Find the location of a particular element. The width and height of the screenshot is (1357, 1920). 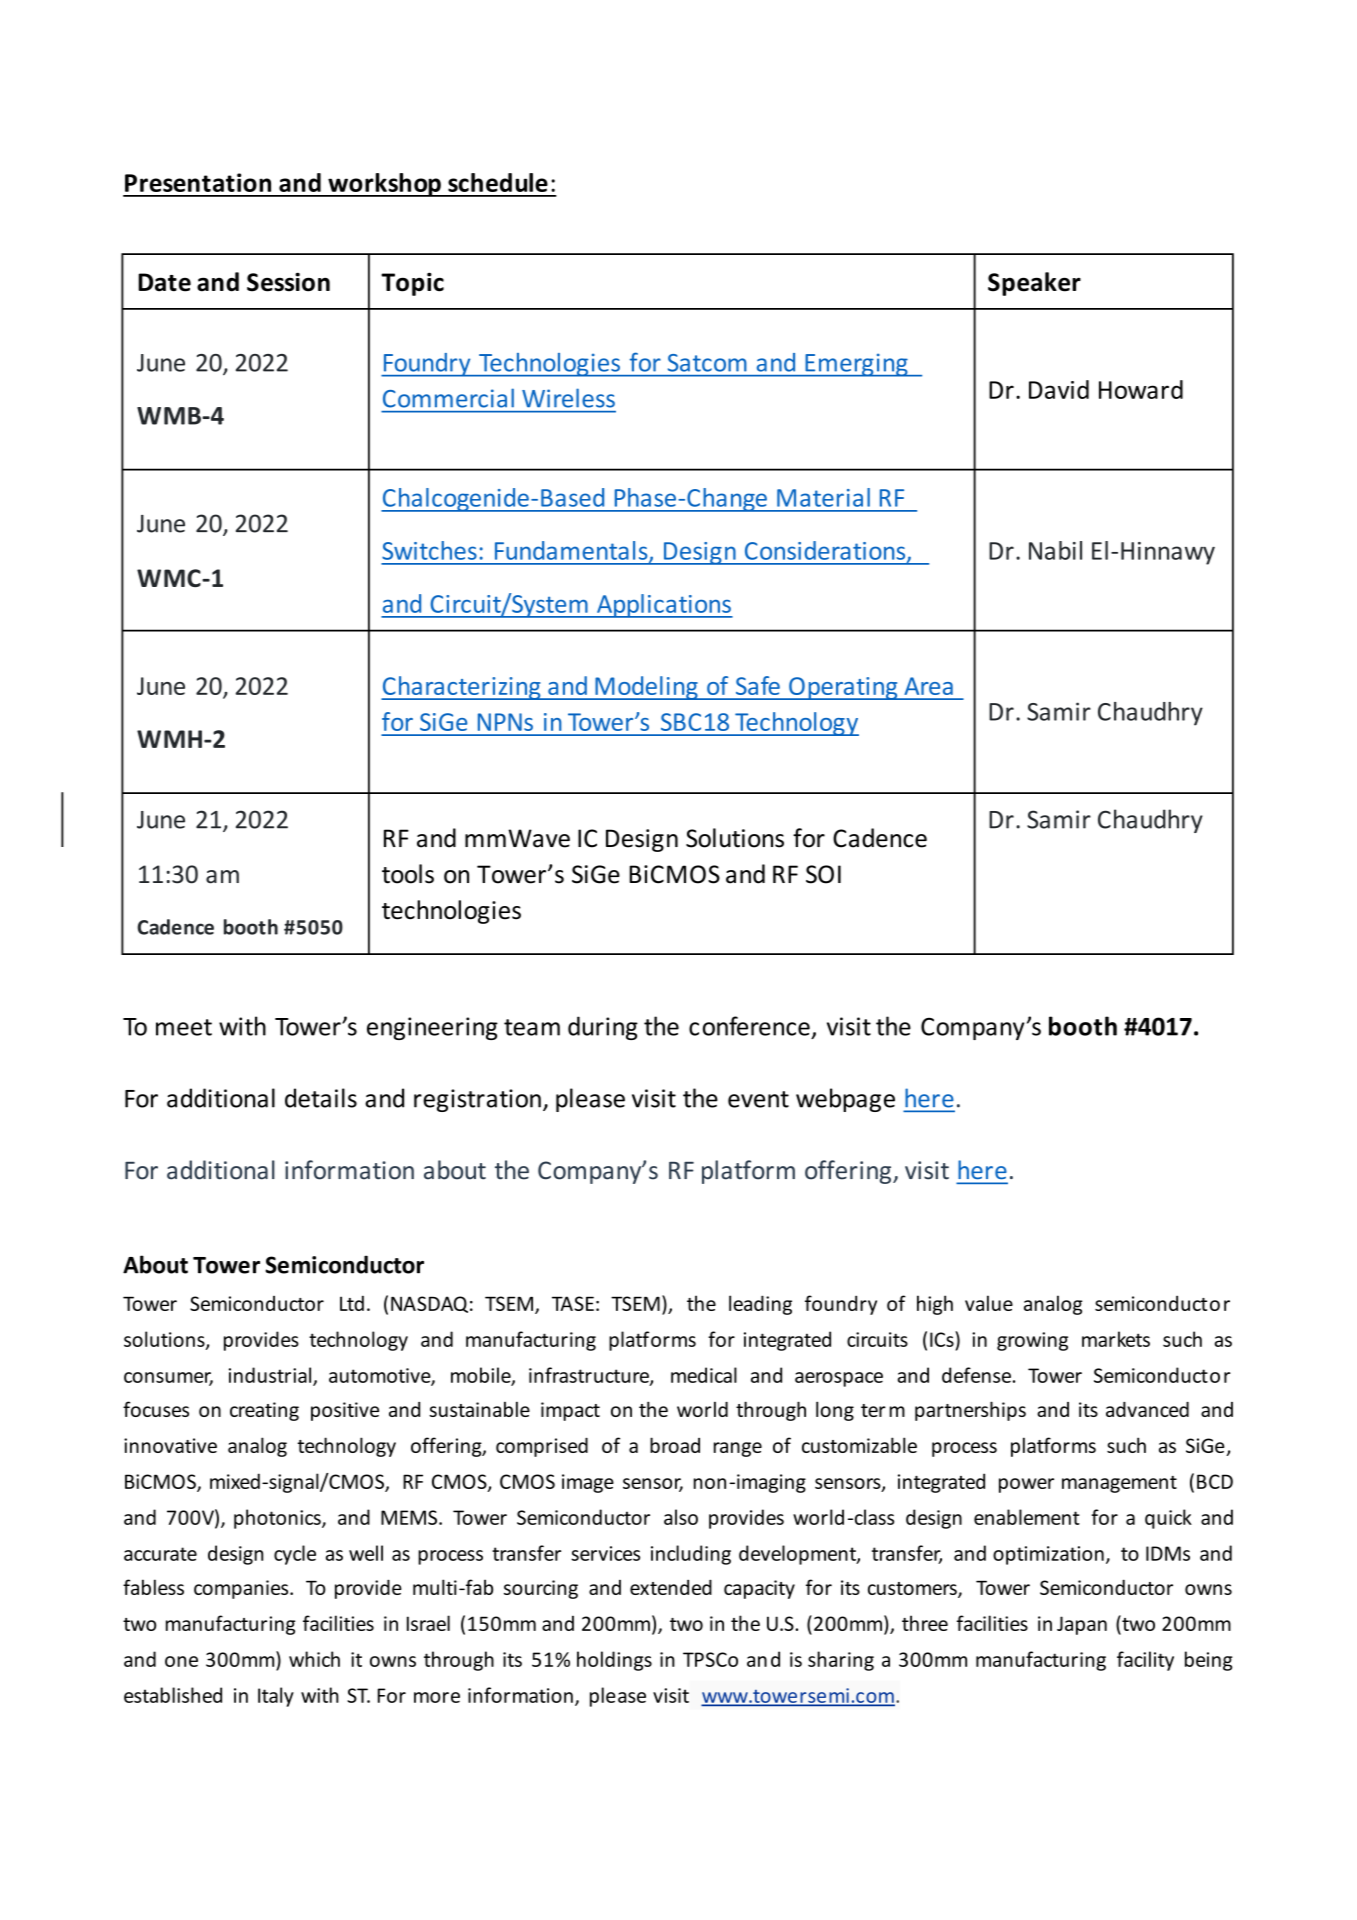

tools is located at coordinates (408, 874).
